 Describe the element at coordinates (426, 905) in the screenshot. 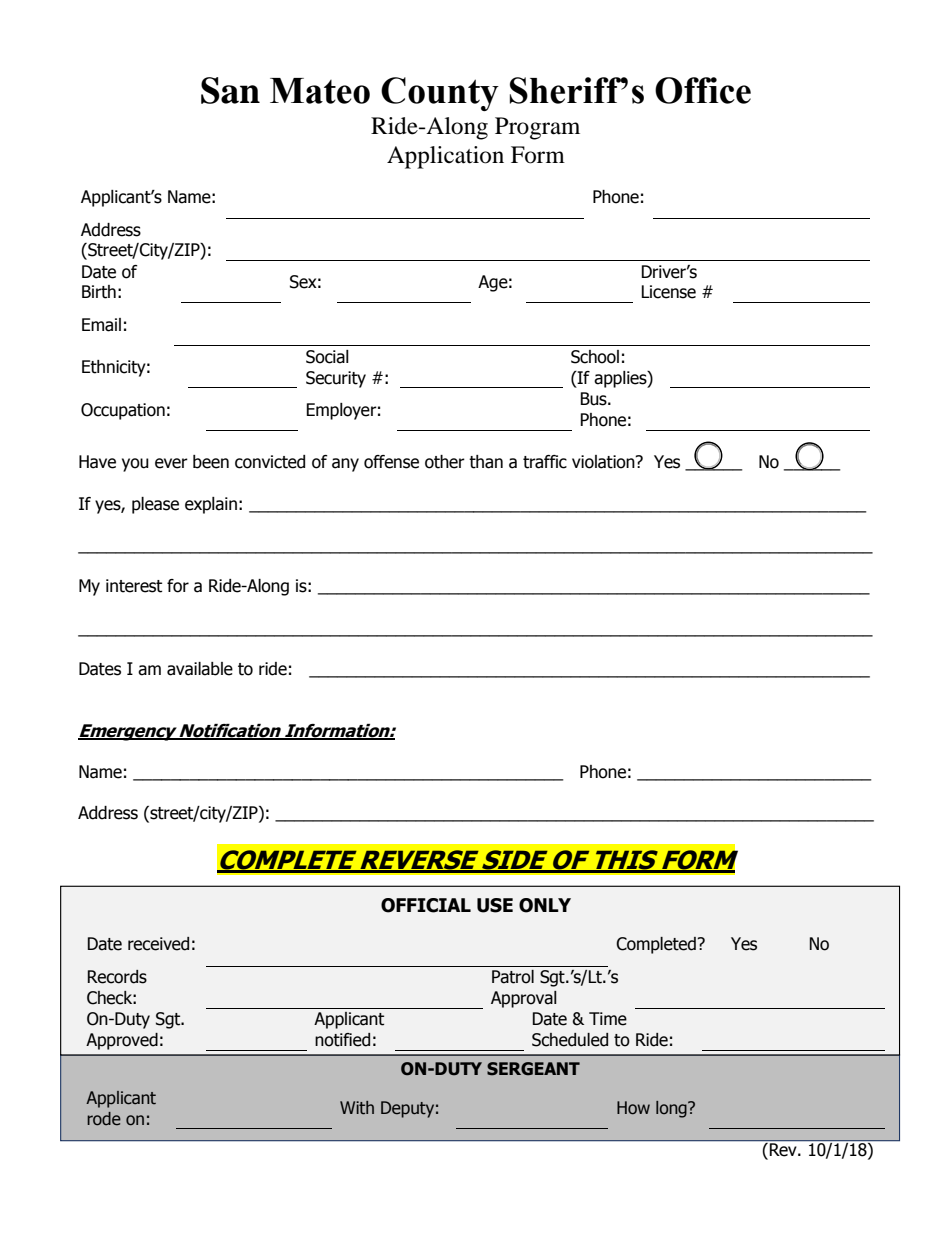

I see `OFFICIAL` at that location.
